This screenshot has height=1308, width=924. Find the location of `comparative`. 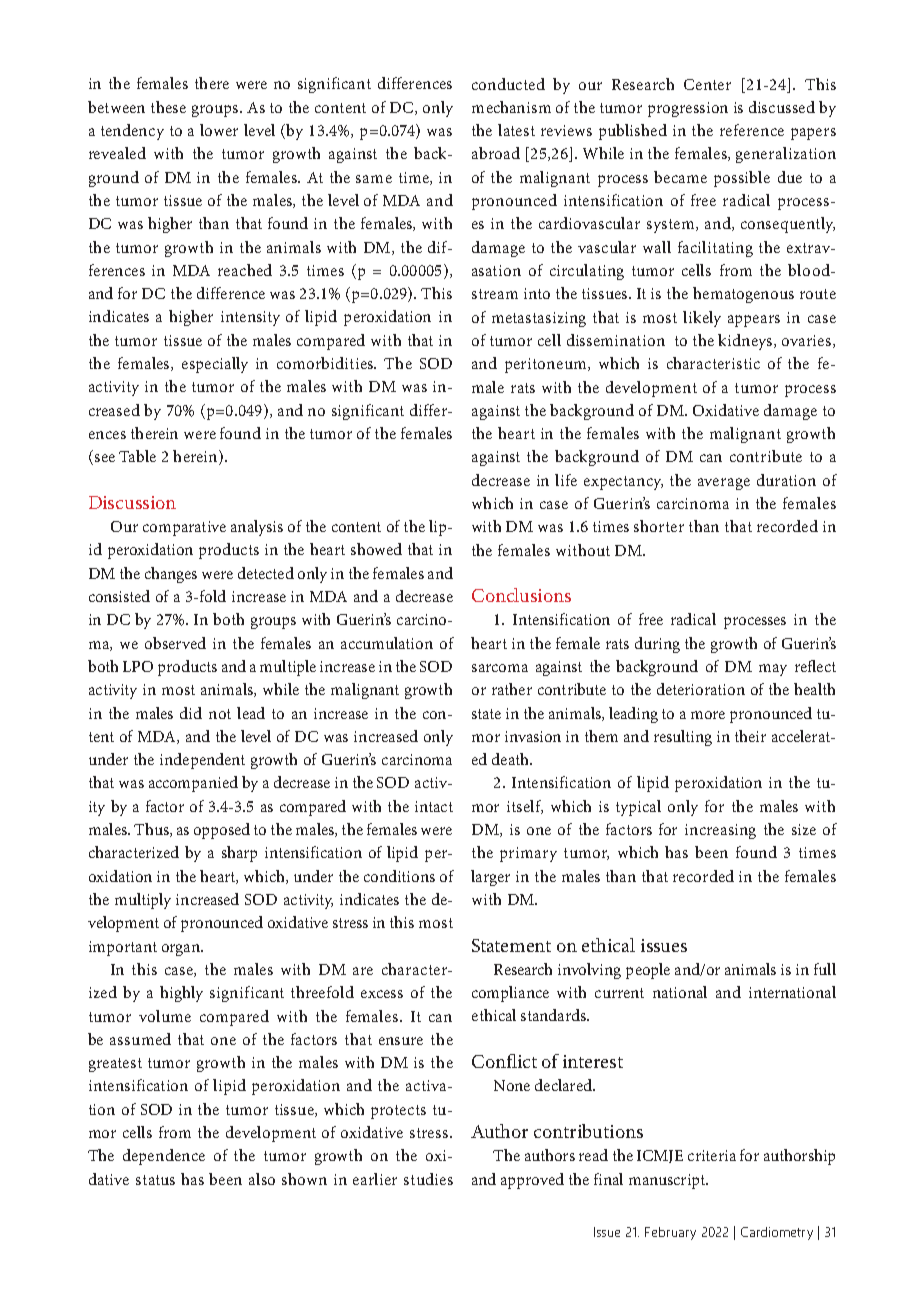

comparative is located at coordinates (184, 528).
